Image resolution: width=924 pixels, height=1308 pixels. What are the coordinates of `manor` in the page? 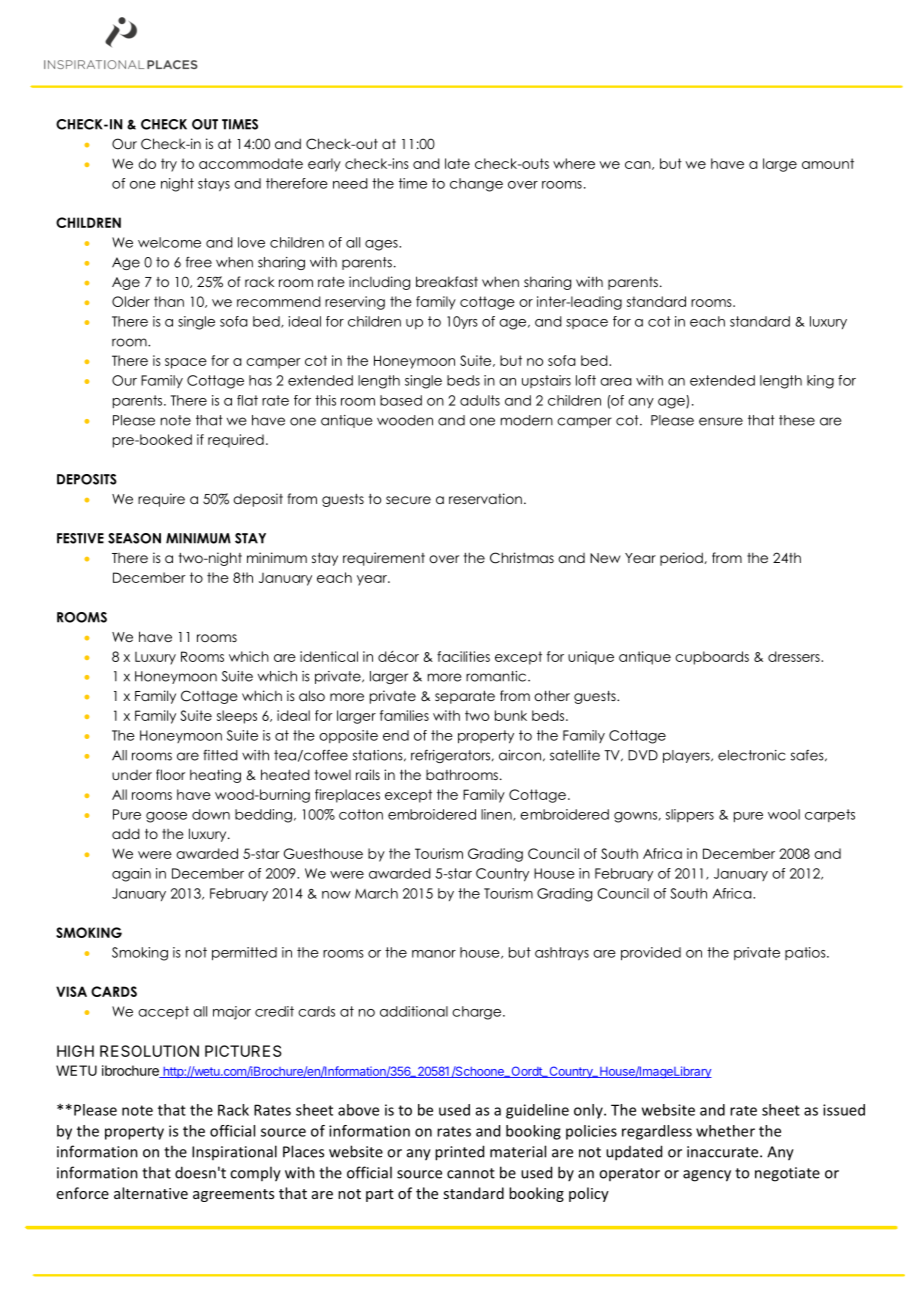 It's located at (434, 954).
